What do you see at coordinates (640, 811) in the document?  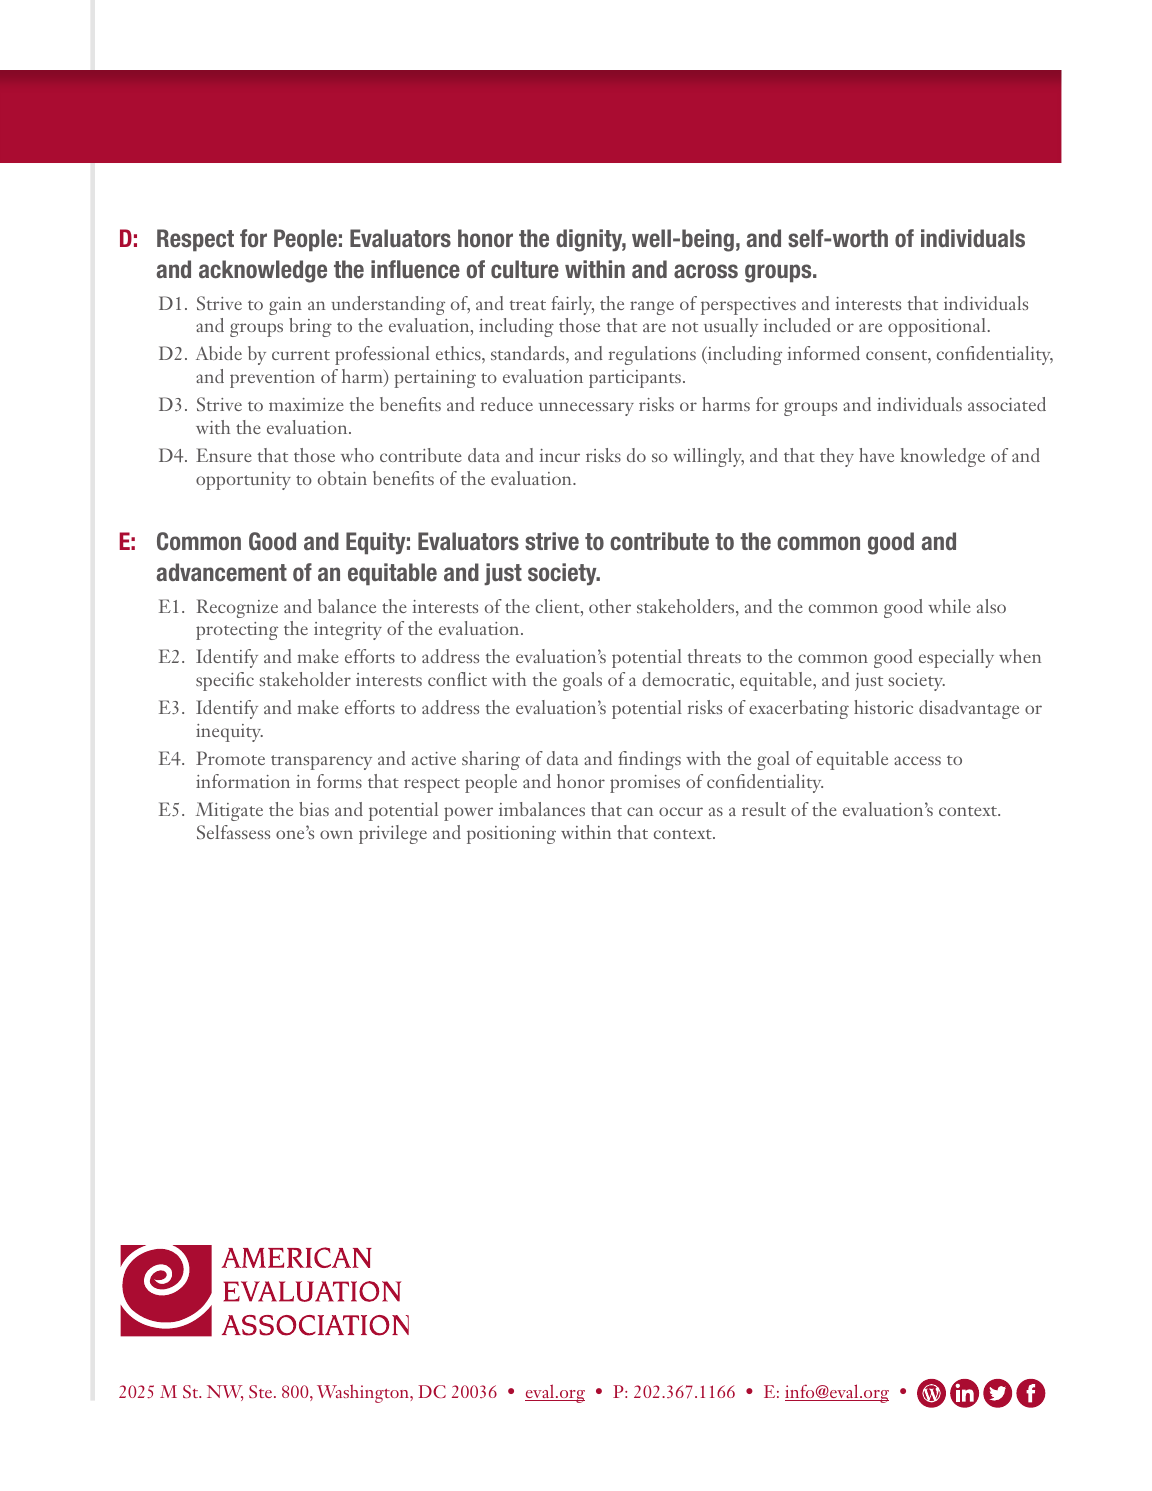 I see `can` at bounding box center [640, 811].
